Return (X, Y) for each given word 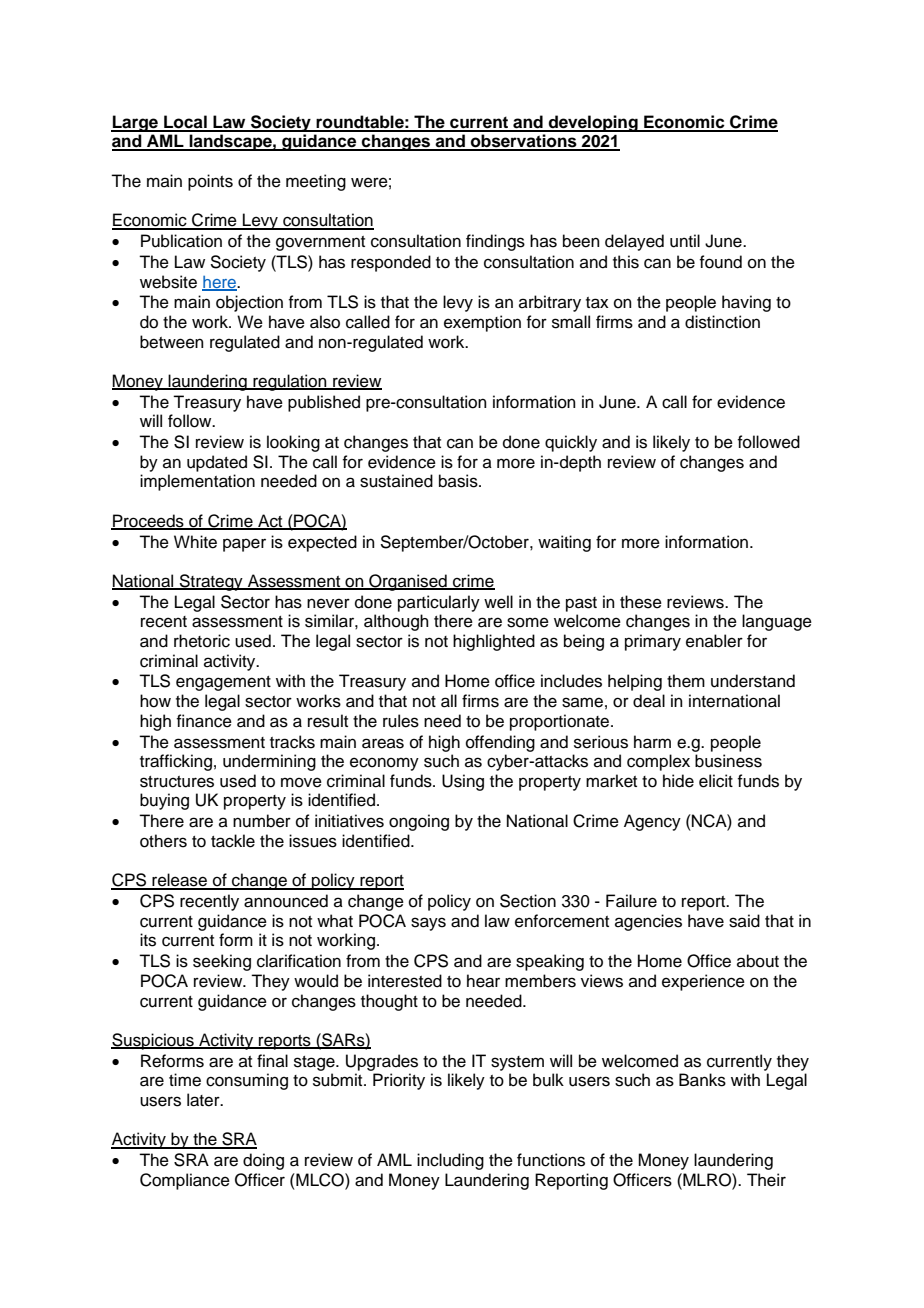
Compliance (185, 1181)
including (450, 1161)
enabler (714, 641)
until (685, 241)
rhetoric (202, 641)
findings (495, 242)
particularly (439, 603)
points (210, 182)
